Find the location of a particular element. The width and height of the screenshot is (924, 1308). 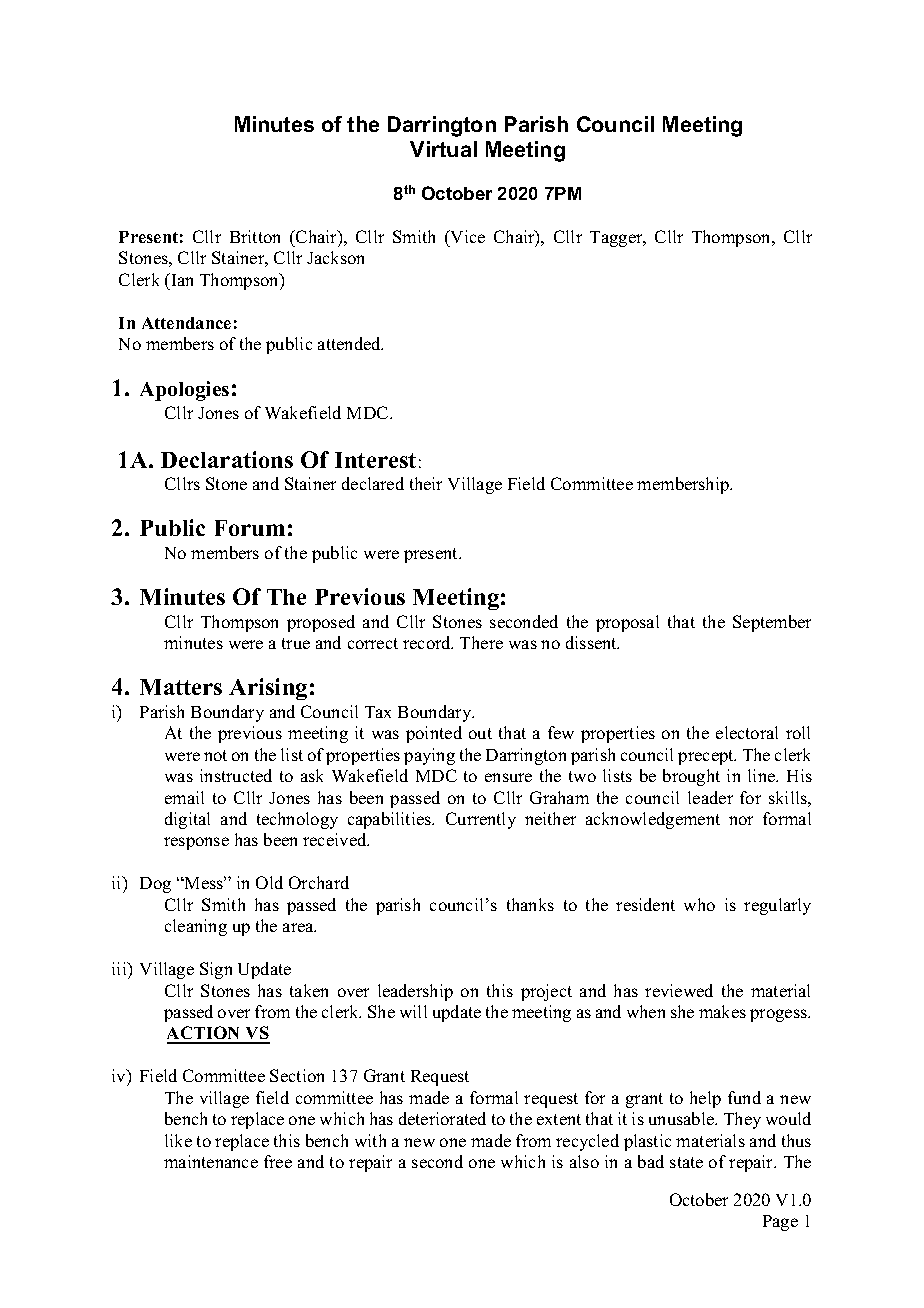

thanks is located at coordinates (530, 904).
